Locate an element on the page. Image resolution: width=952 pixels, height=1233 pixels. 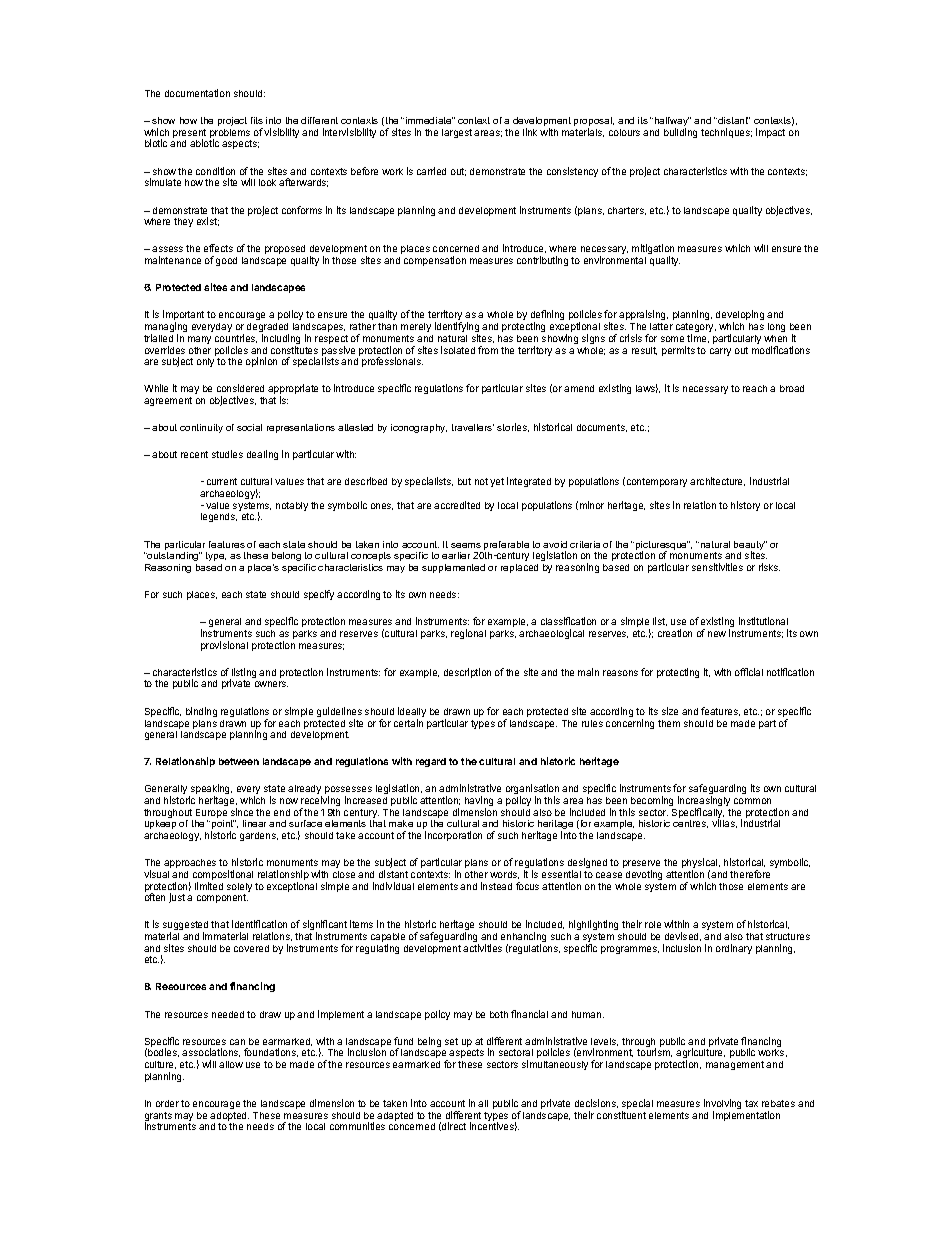
building is located at coordinates (680, 133).
